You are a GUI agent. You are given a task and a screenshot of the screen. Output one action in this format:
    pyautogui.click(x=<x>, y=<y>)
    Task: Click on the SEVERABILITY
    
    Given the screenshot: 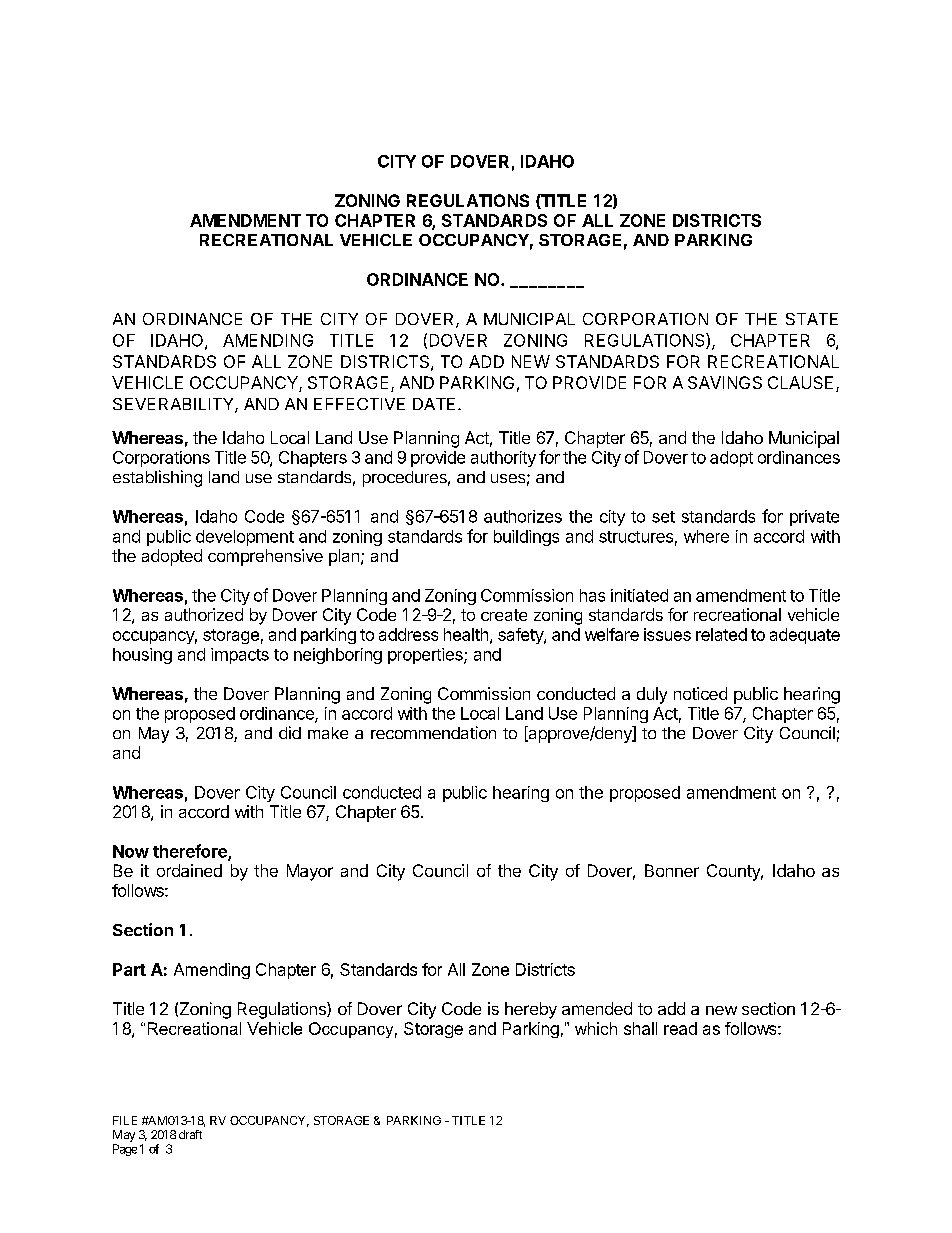 What is the action you would take?
    pyautogui.click(x=174, y=405)
